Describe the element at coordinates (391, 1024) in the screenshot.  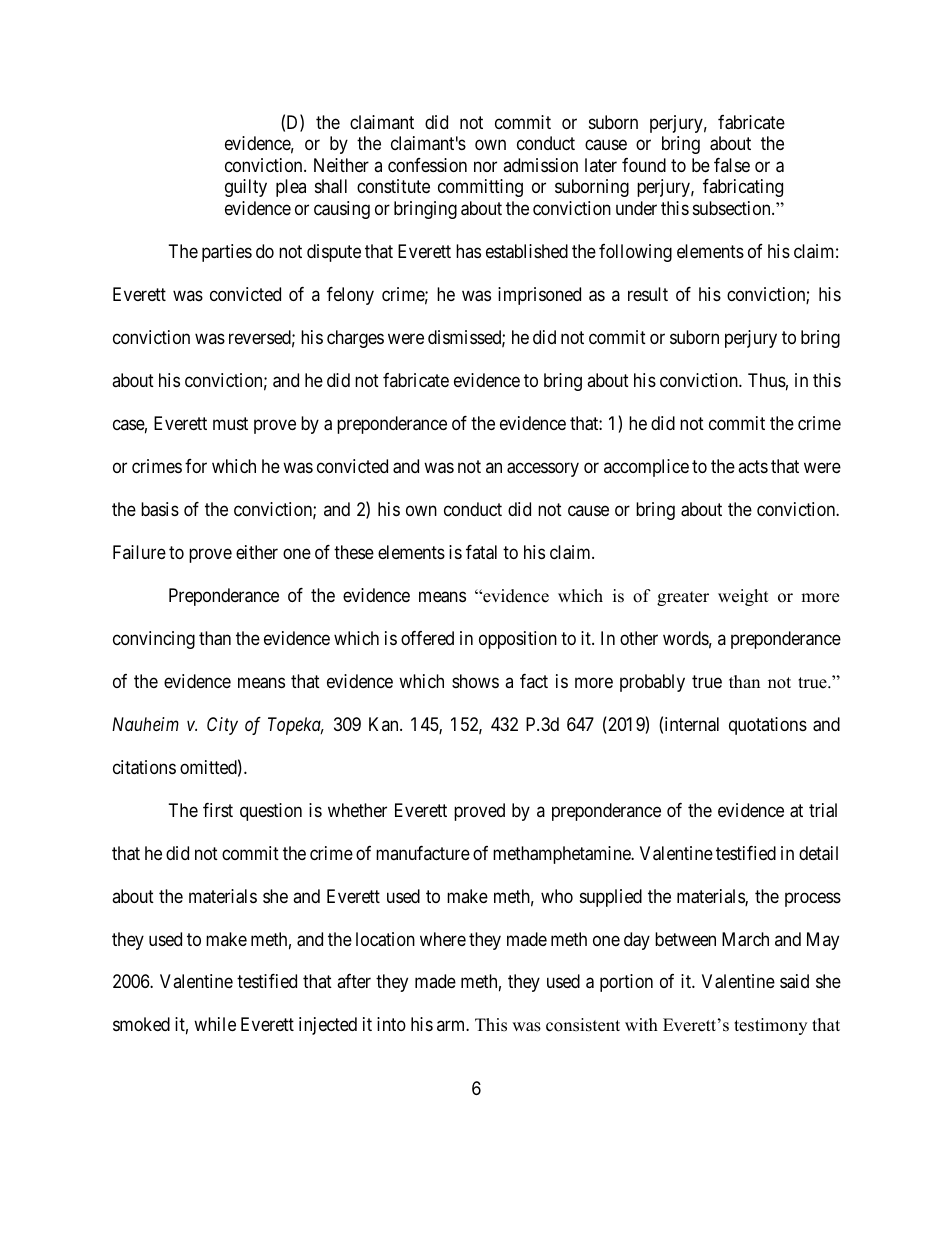
I see `into` at that location.
